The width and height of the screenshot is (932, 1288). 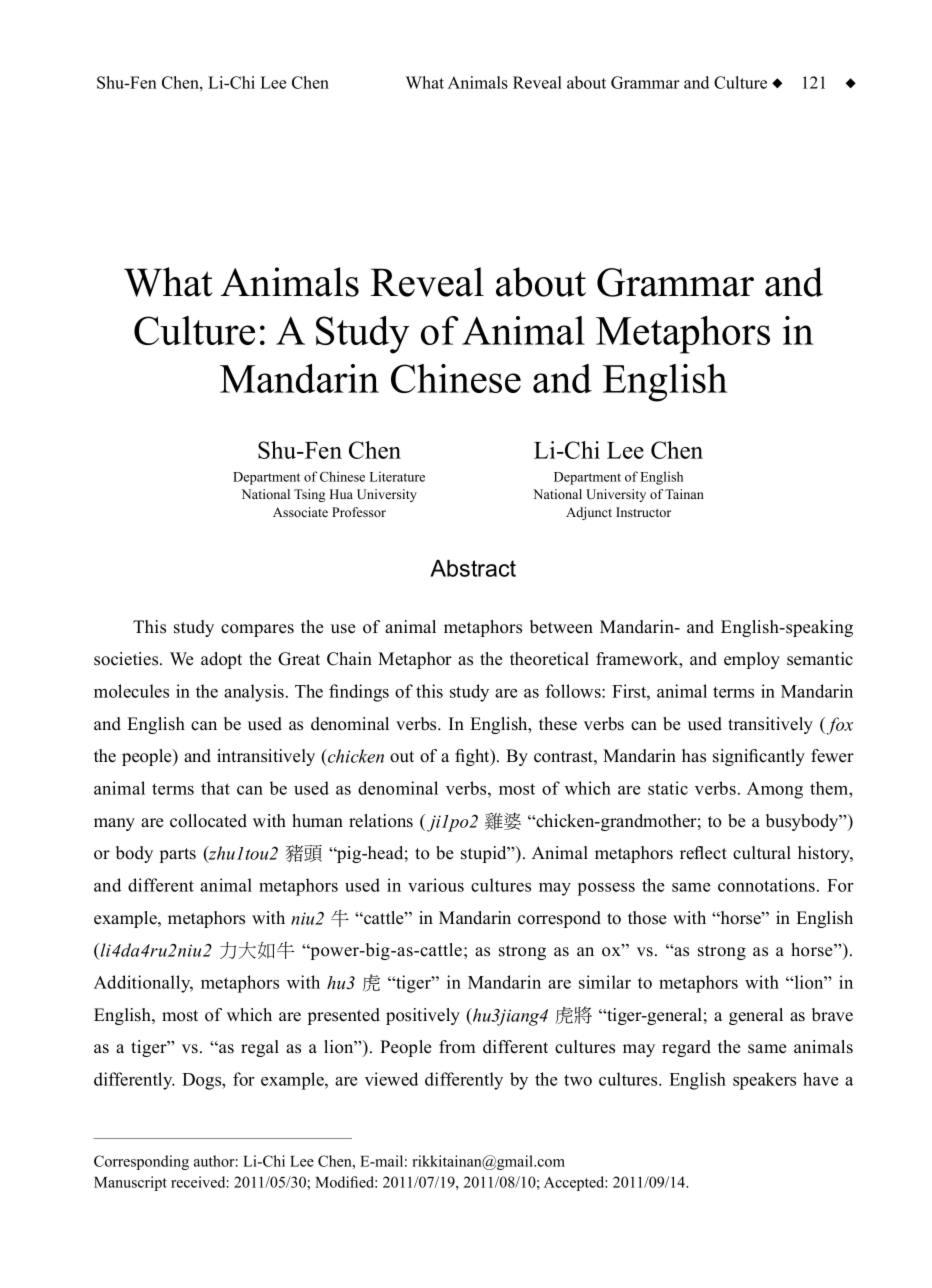 I want to click on Associate, so click(x=300, y=512).
